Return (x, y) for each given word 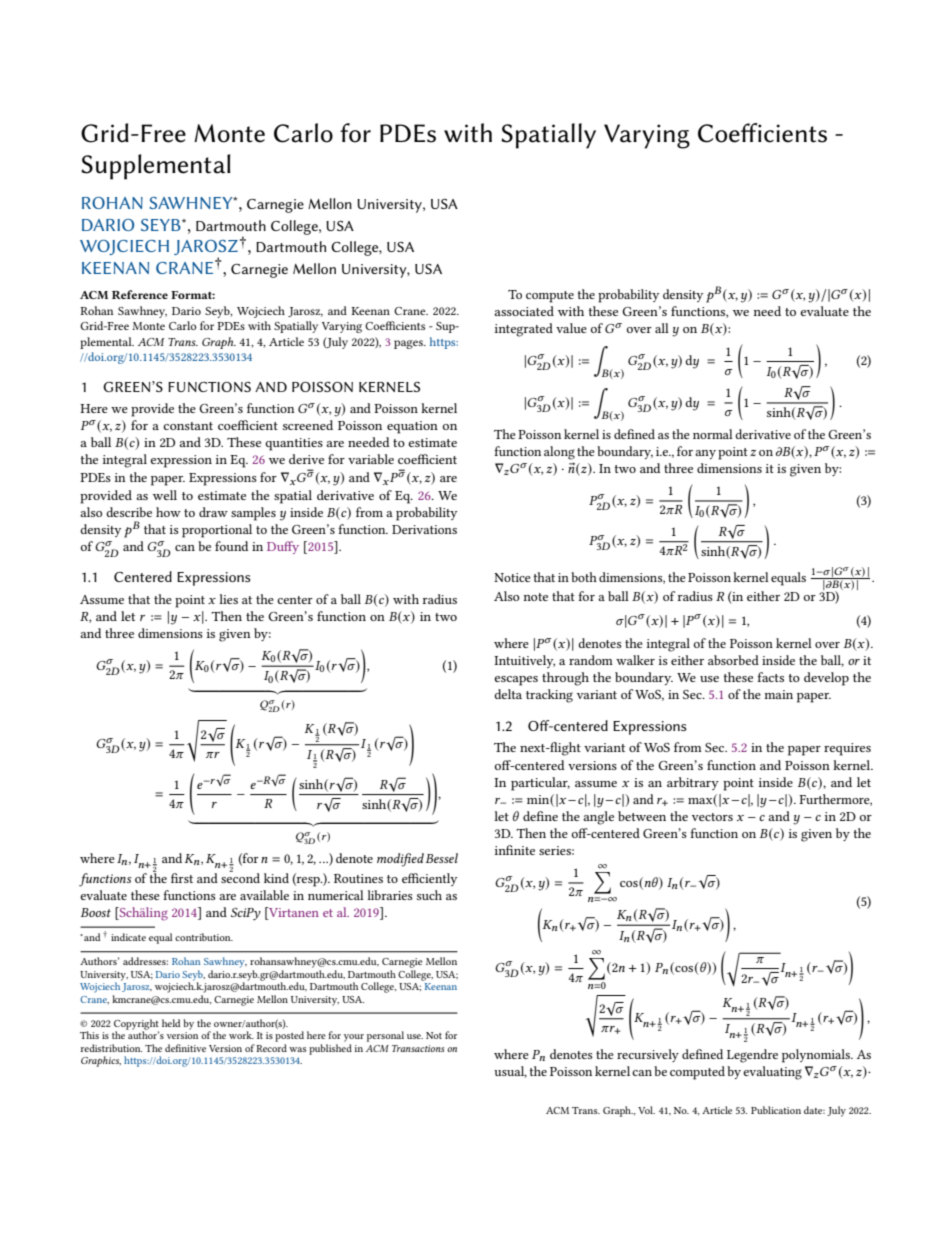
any (705, 454)
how (168, 512)
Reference (140, 294)
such (429, 895)
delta (508, 694)
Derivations (424, 529)
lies (228, 599)
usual (510, 1072)
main (778, 694)
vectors (712, 817)
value (571, 328)
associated (524, 311)
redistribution (111, 1048)
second (240, 877)
